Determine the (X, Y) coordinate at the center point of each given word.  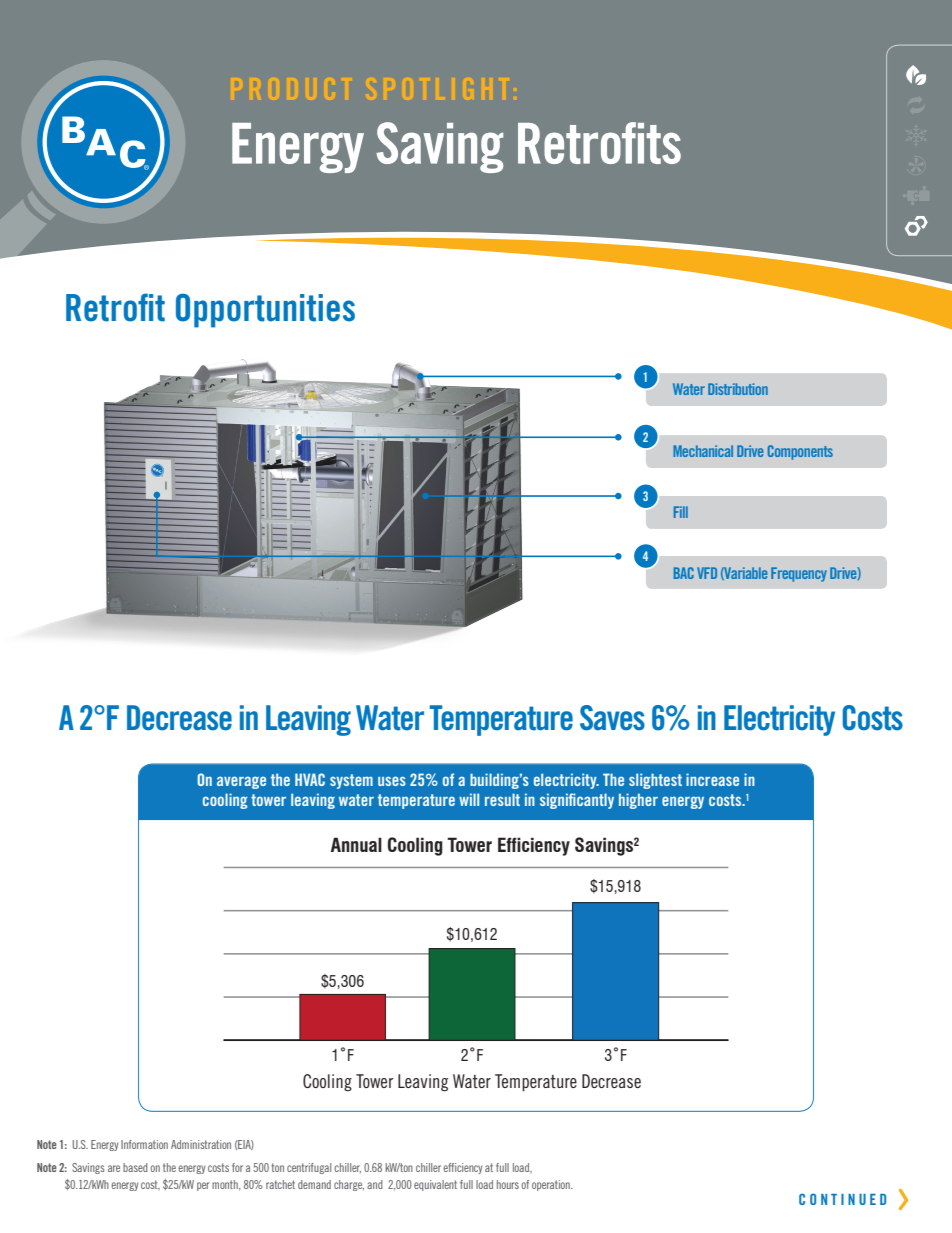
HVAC (310, 779)
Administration (201, 1144)
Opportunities (265, 310)
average (241, 782)
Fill (681, 512)
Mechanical (703, 451)
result (502, 799)
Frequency (799, 574)
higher (638, 801)
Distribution (738, 389)
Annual (356, 844)
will (469, 799)
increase (712, 779)
